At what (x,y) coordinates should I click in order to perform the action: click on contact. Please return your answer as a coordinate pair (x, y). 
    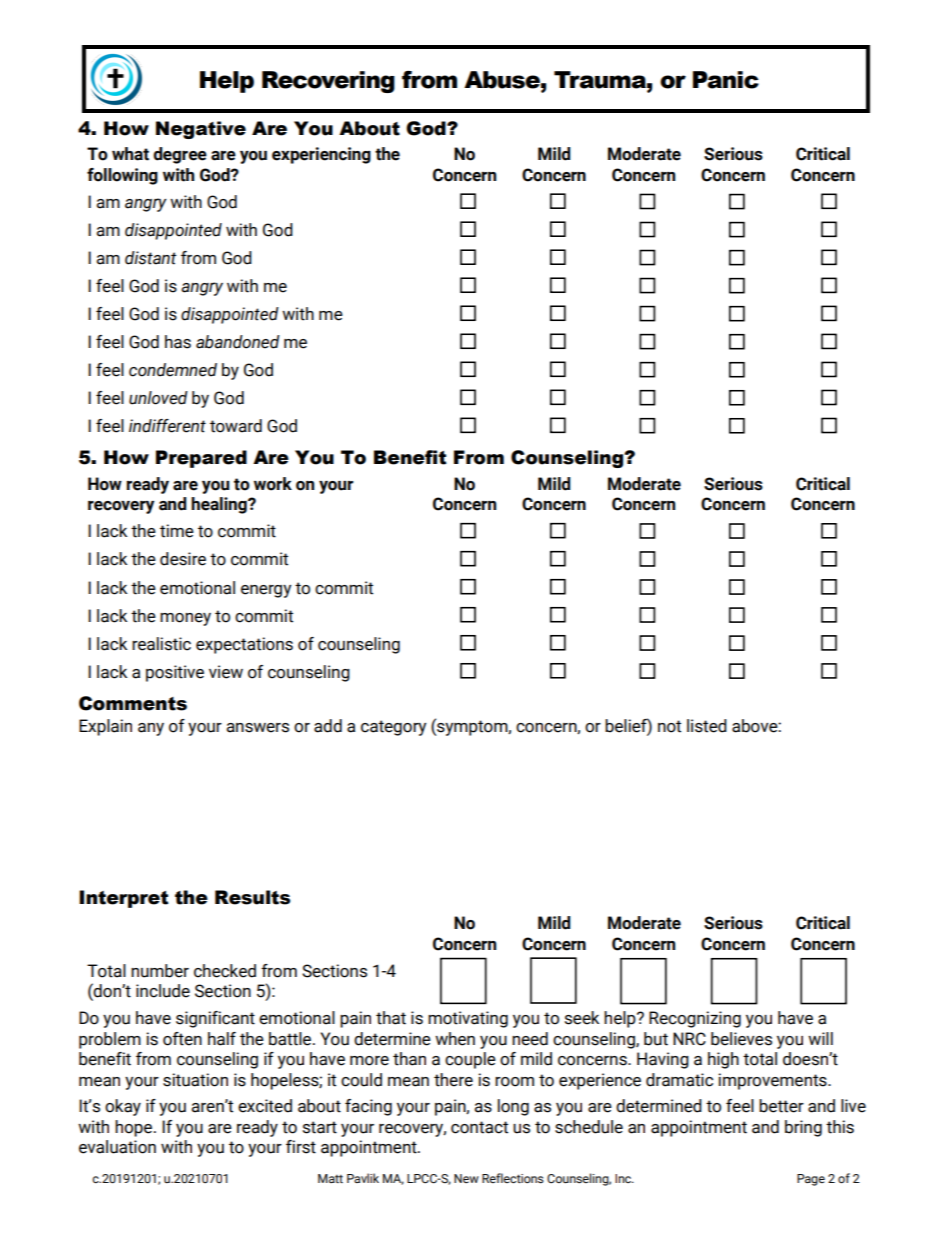
    Looking at the image, I should click on (479, 1127).
